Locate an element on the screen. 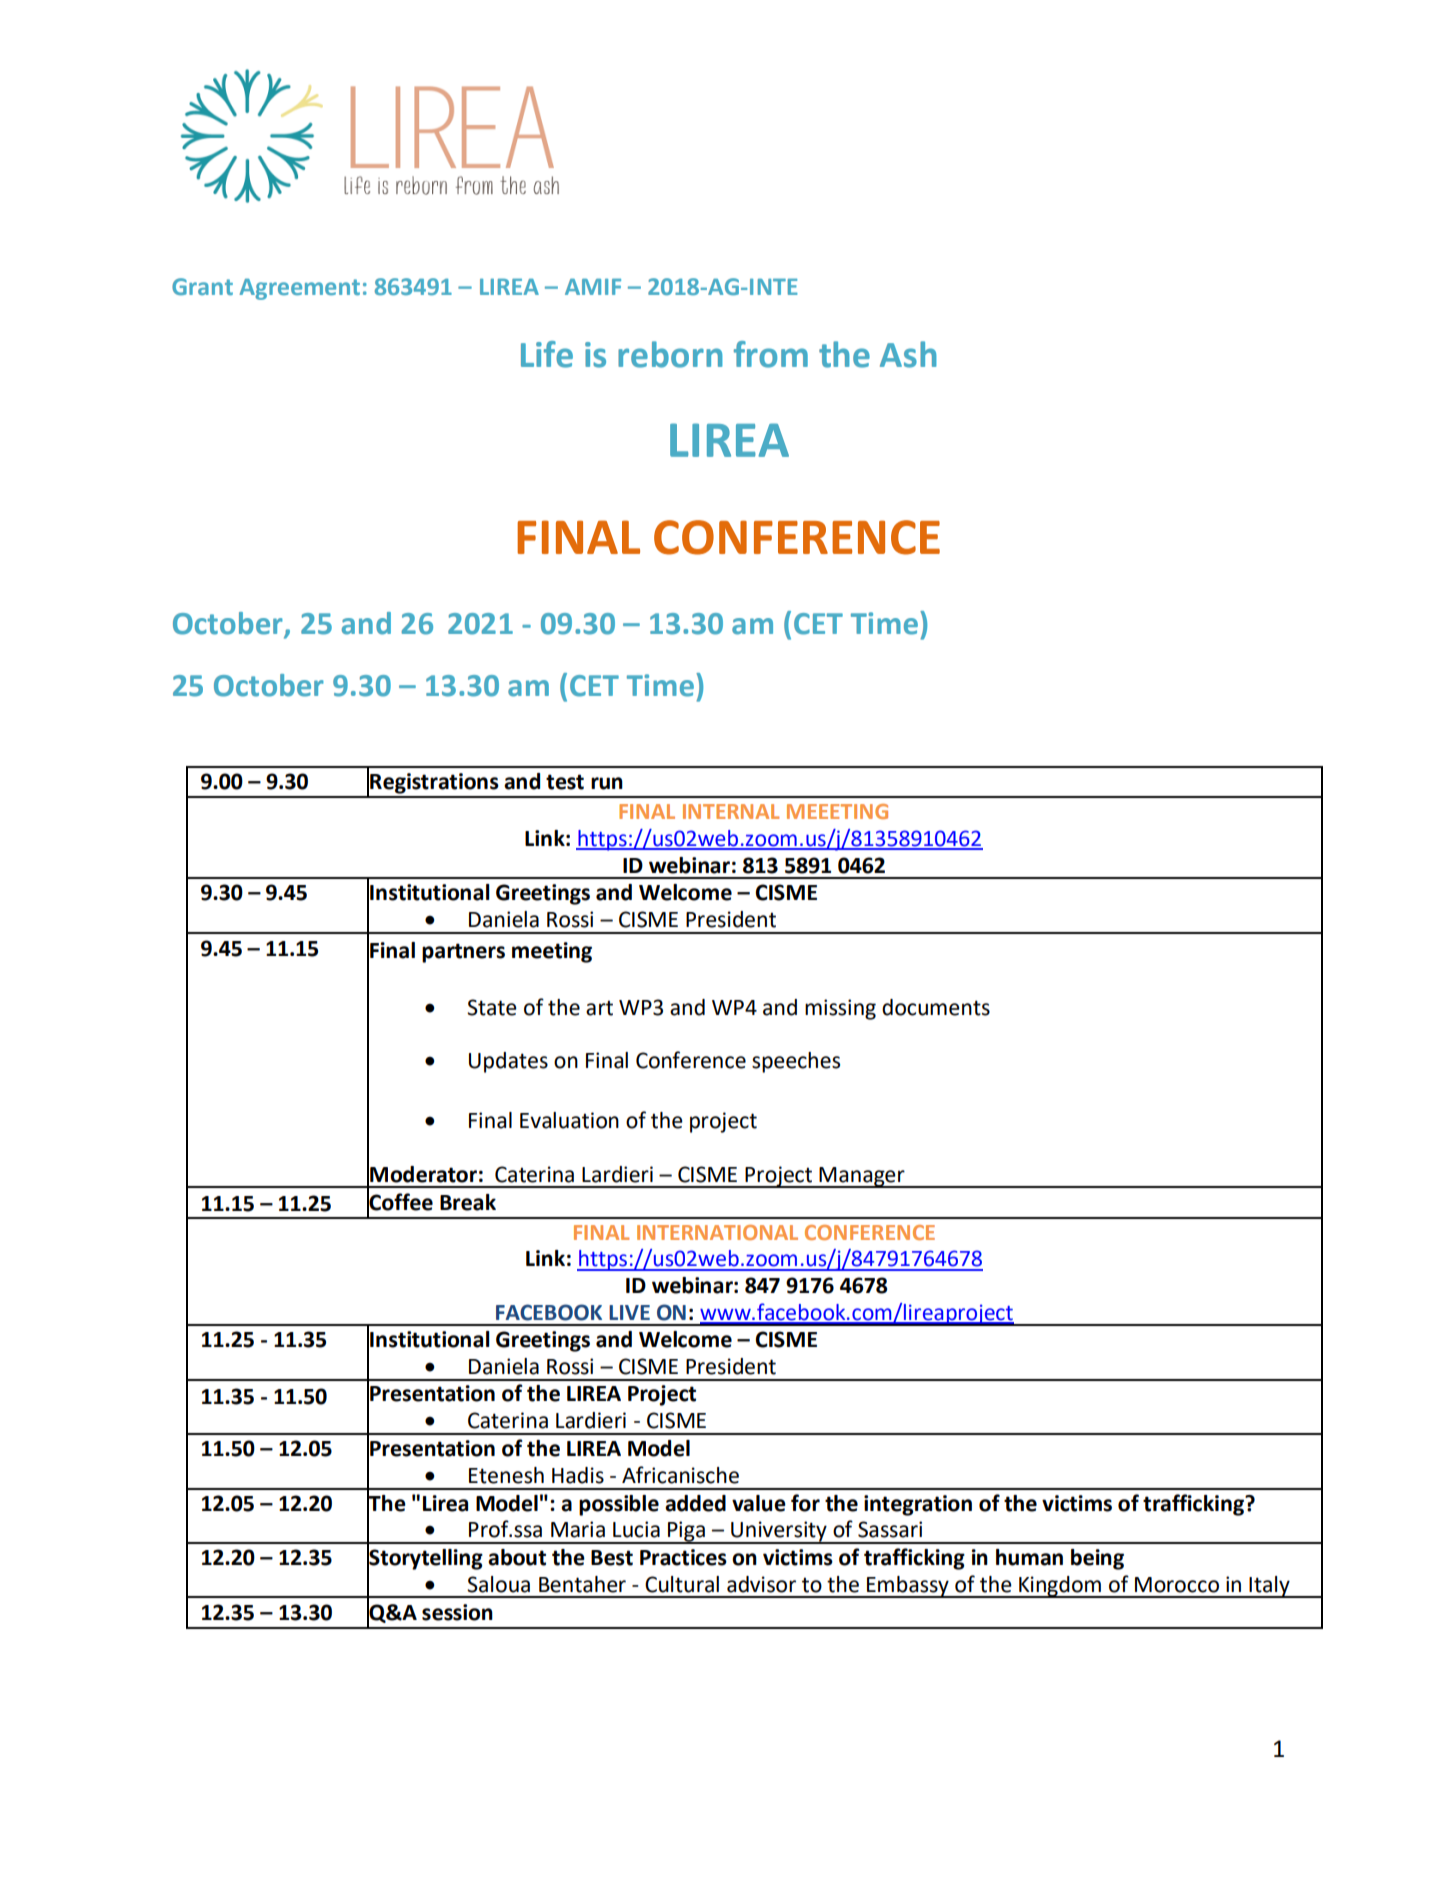 The image size is (1456, 1884). speeches is located at coordinates (796, 1062).
